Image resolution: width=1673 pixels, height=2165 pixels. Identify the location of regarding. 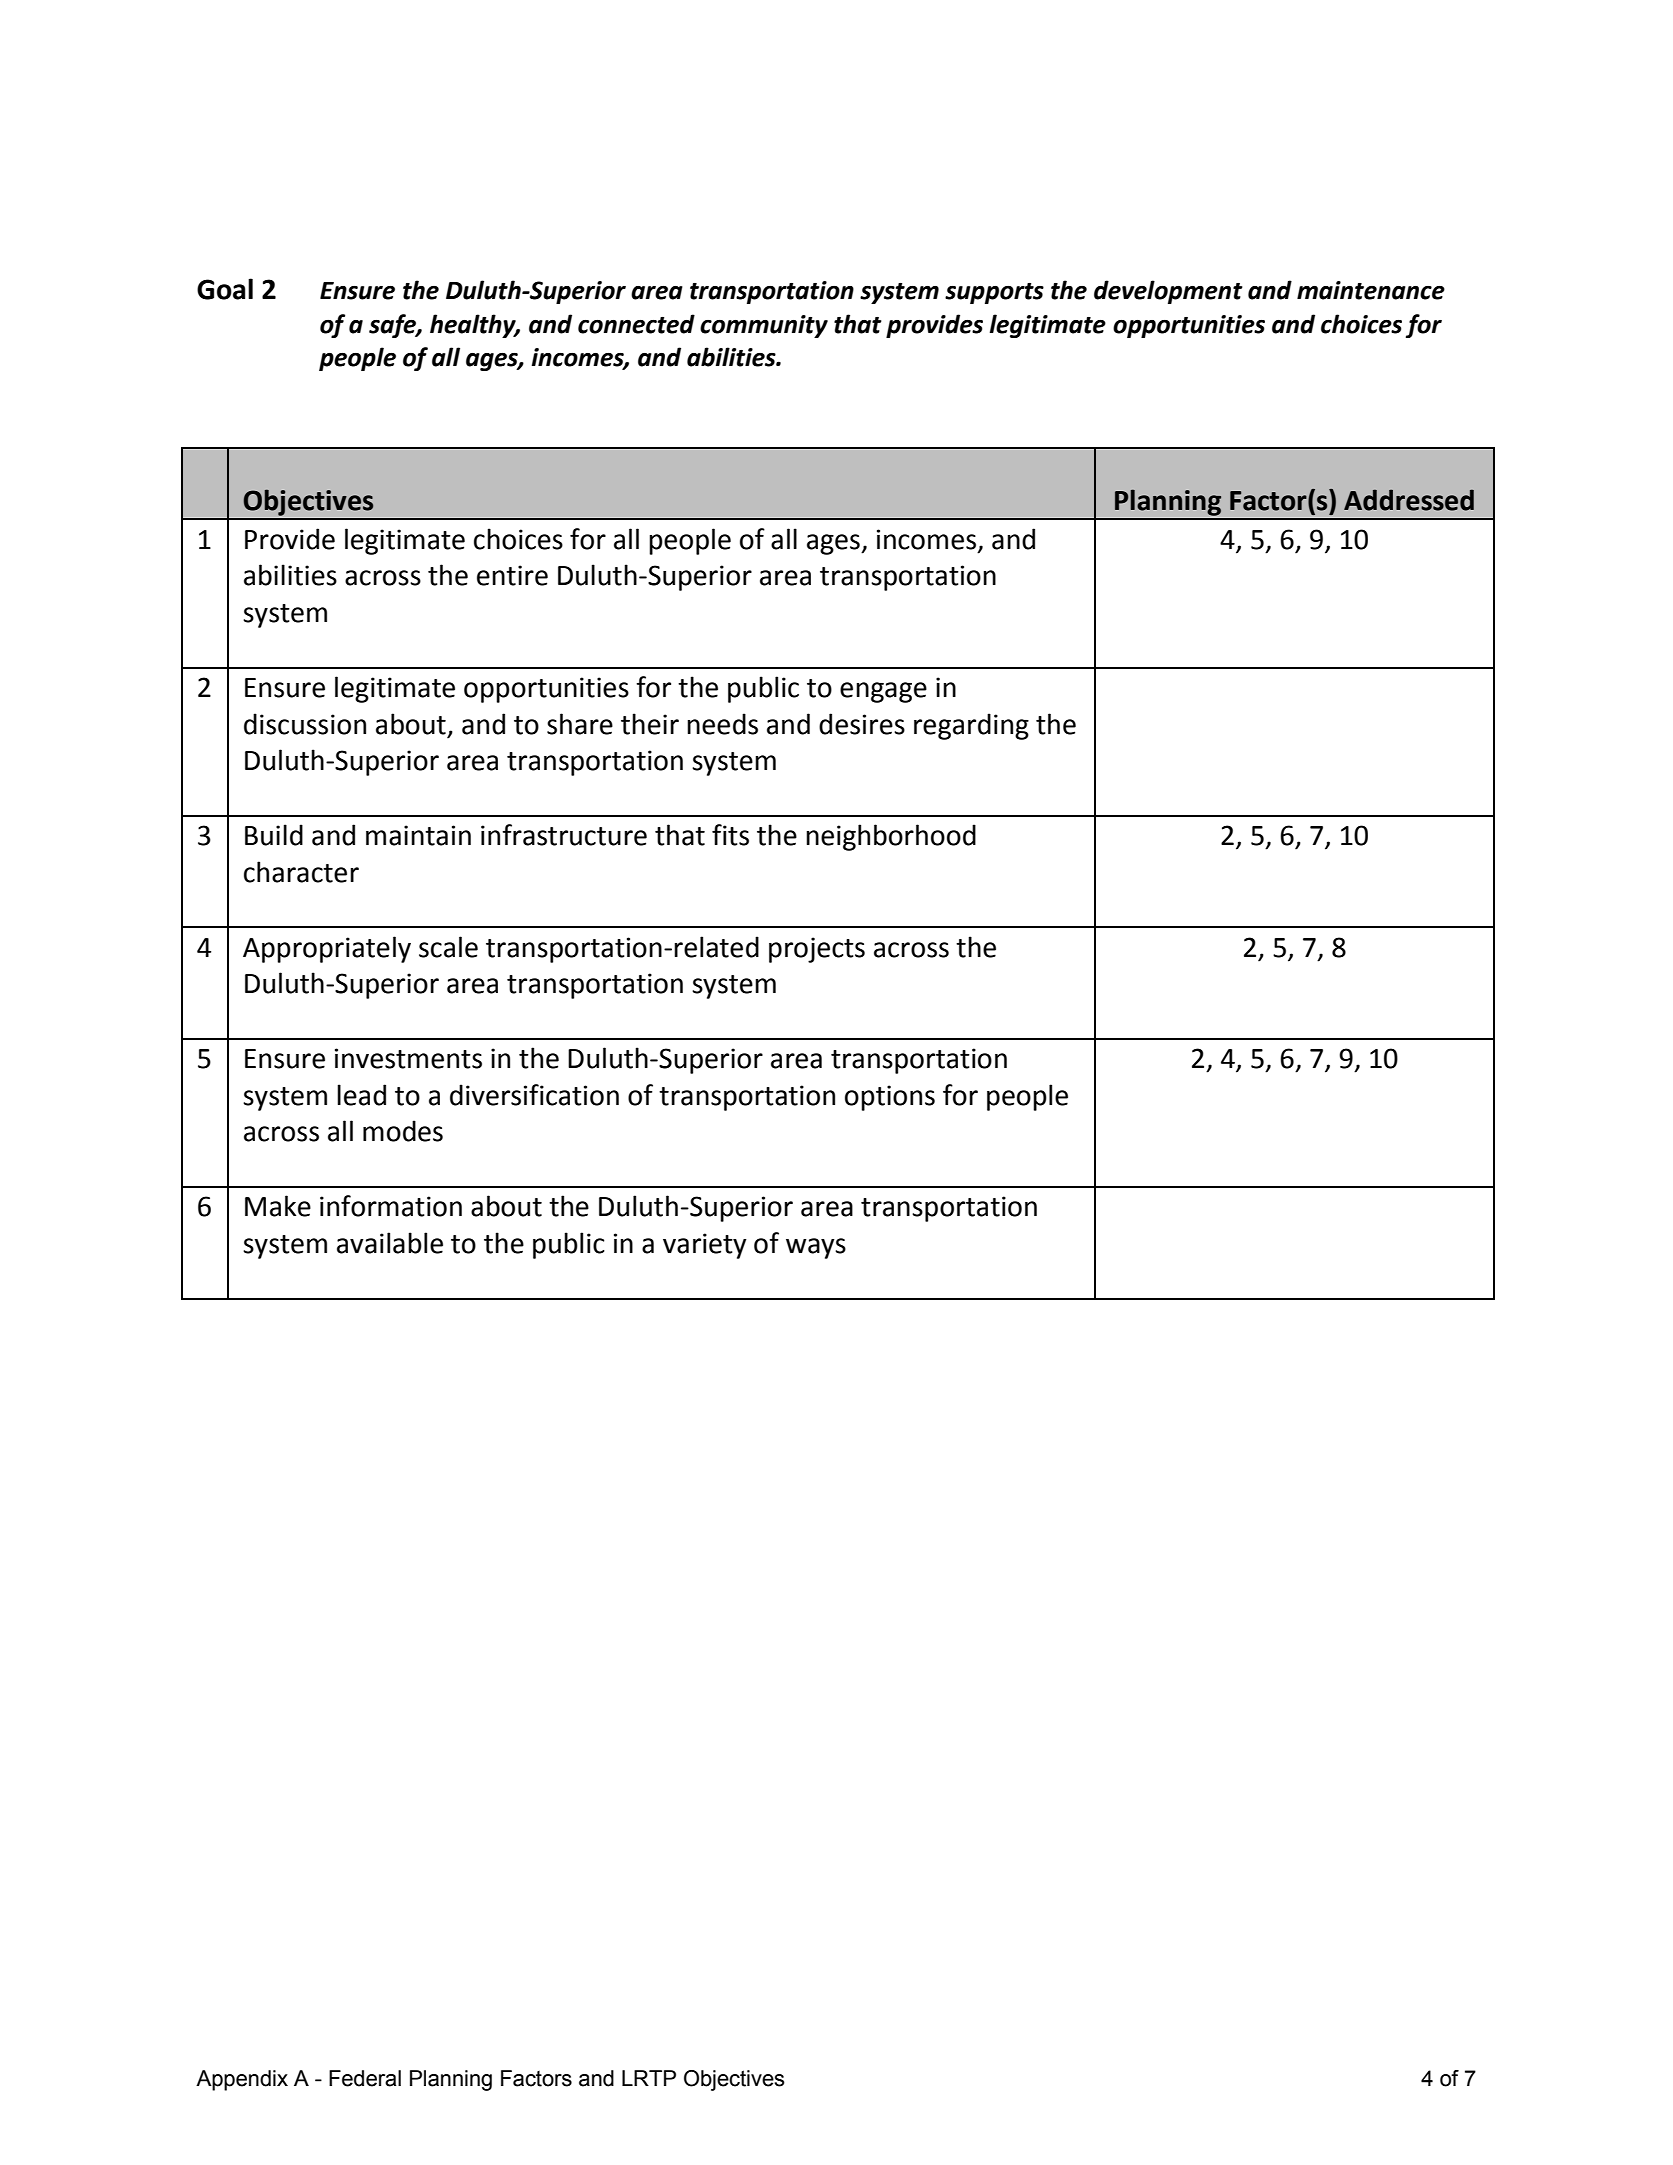
(971, 726).
